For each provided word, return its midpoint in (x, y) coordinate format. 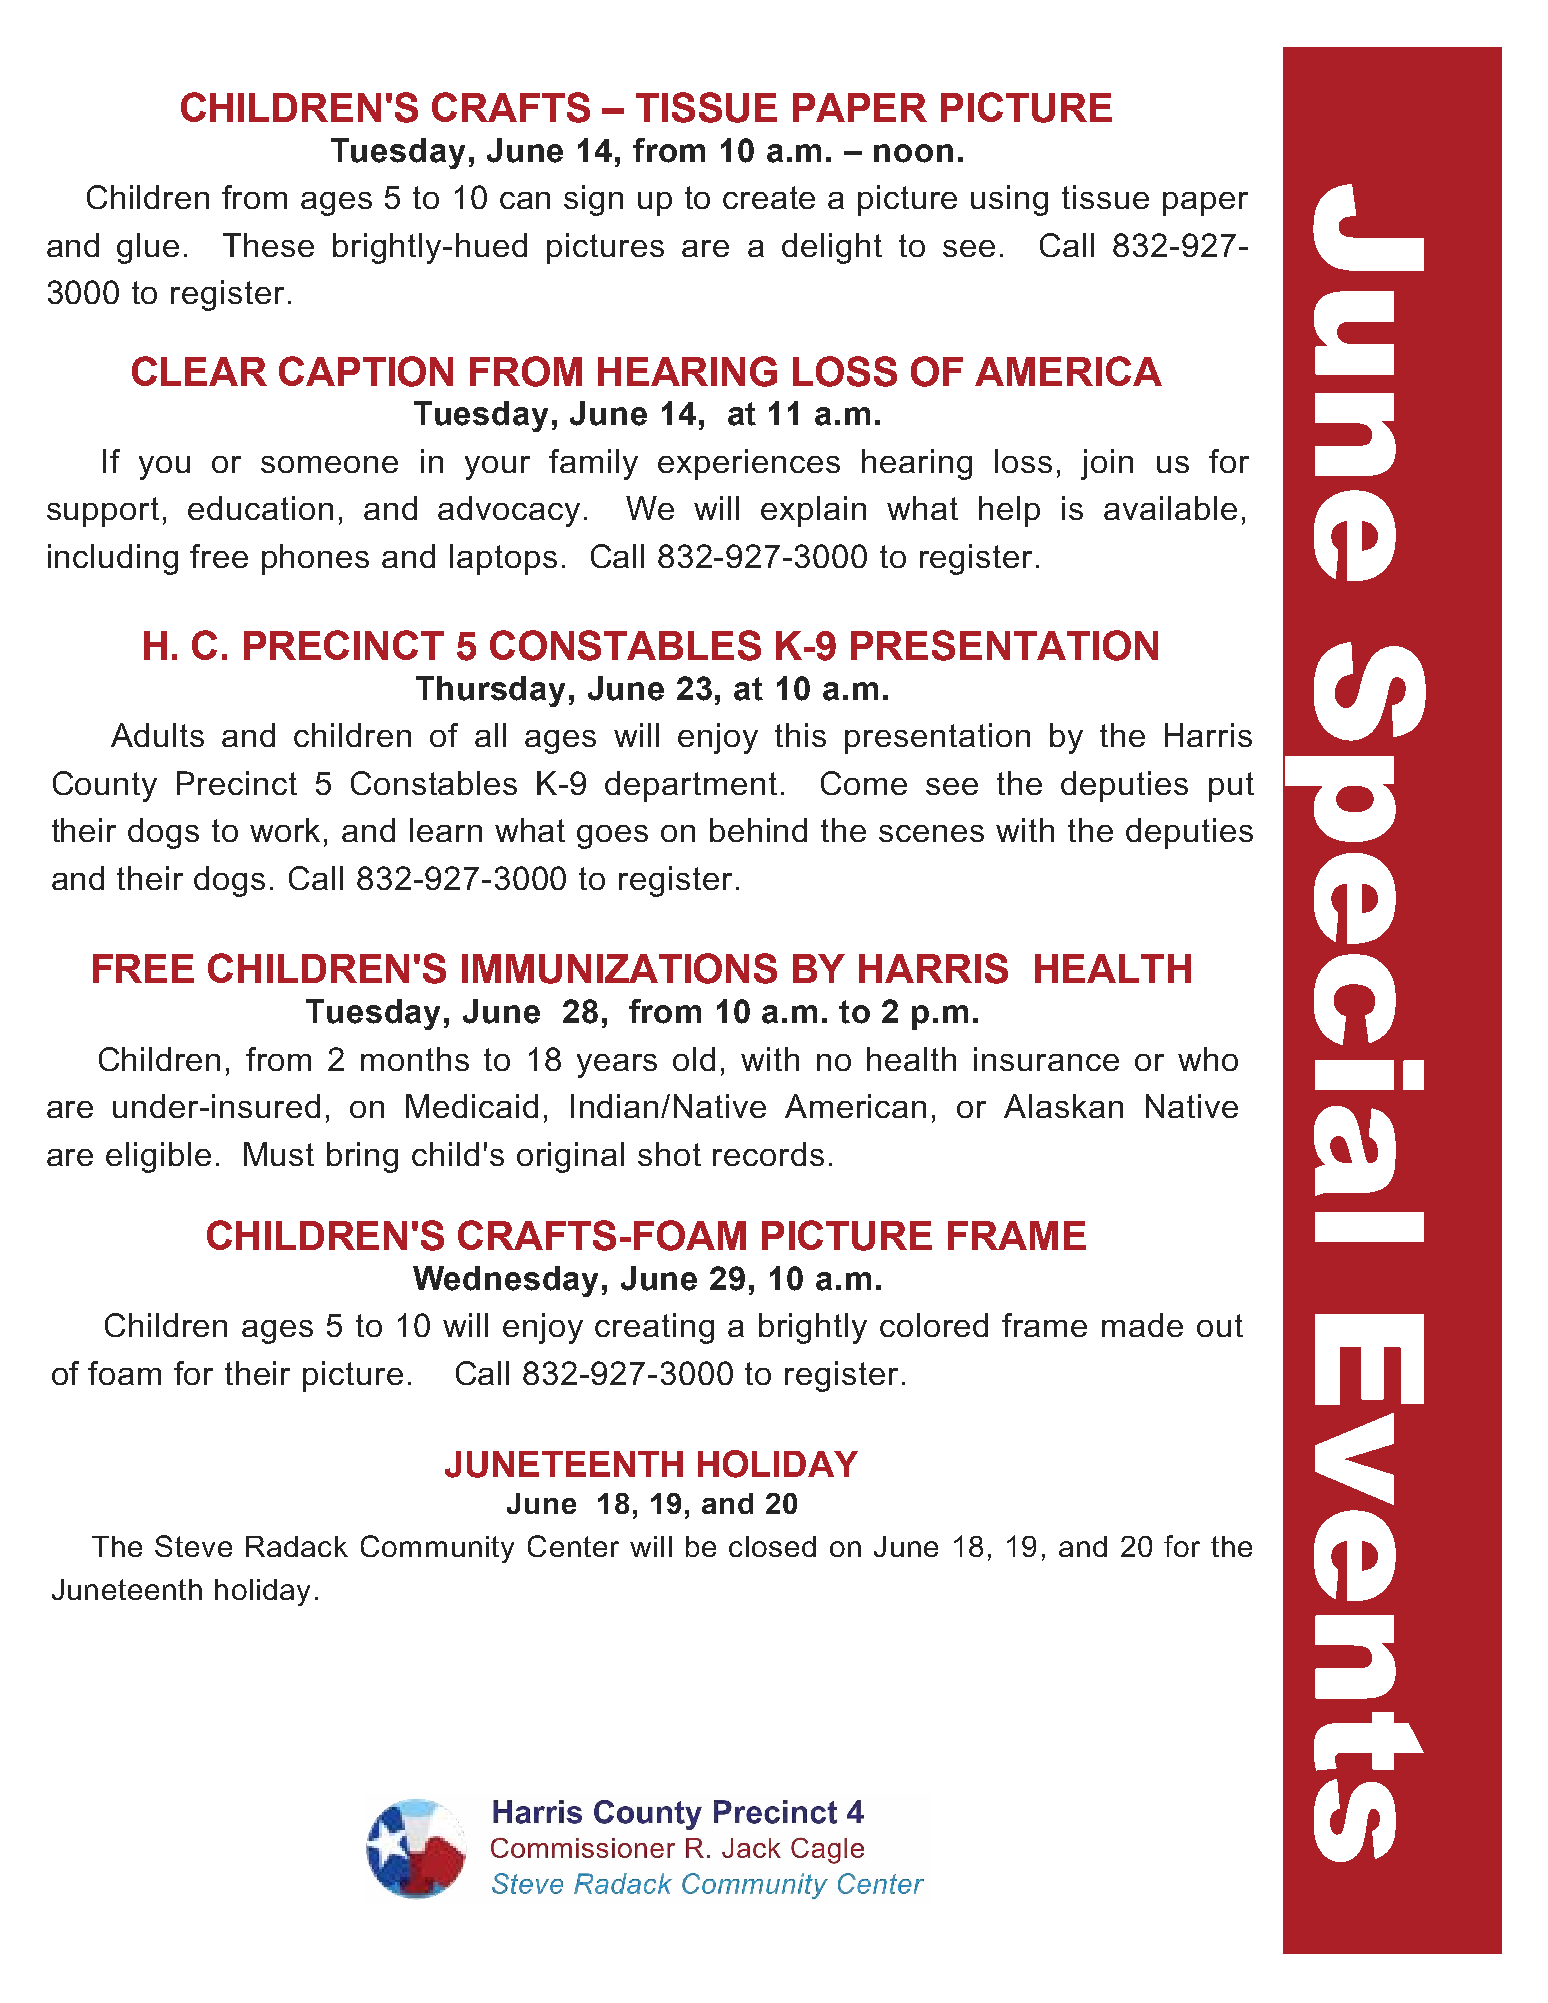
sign (593, 200)
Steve (193, 1546)
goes (612, 837)
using (1009, 200)
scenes (931, 833)
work (285, 830)
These (268, 245)
